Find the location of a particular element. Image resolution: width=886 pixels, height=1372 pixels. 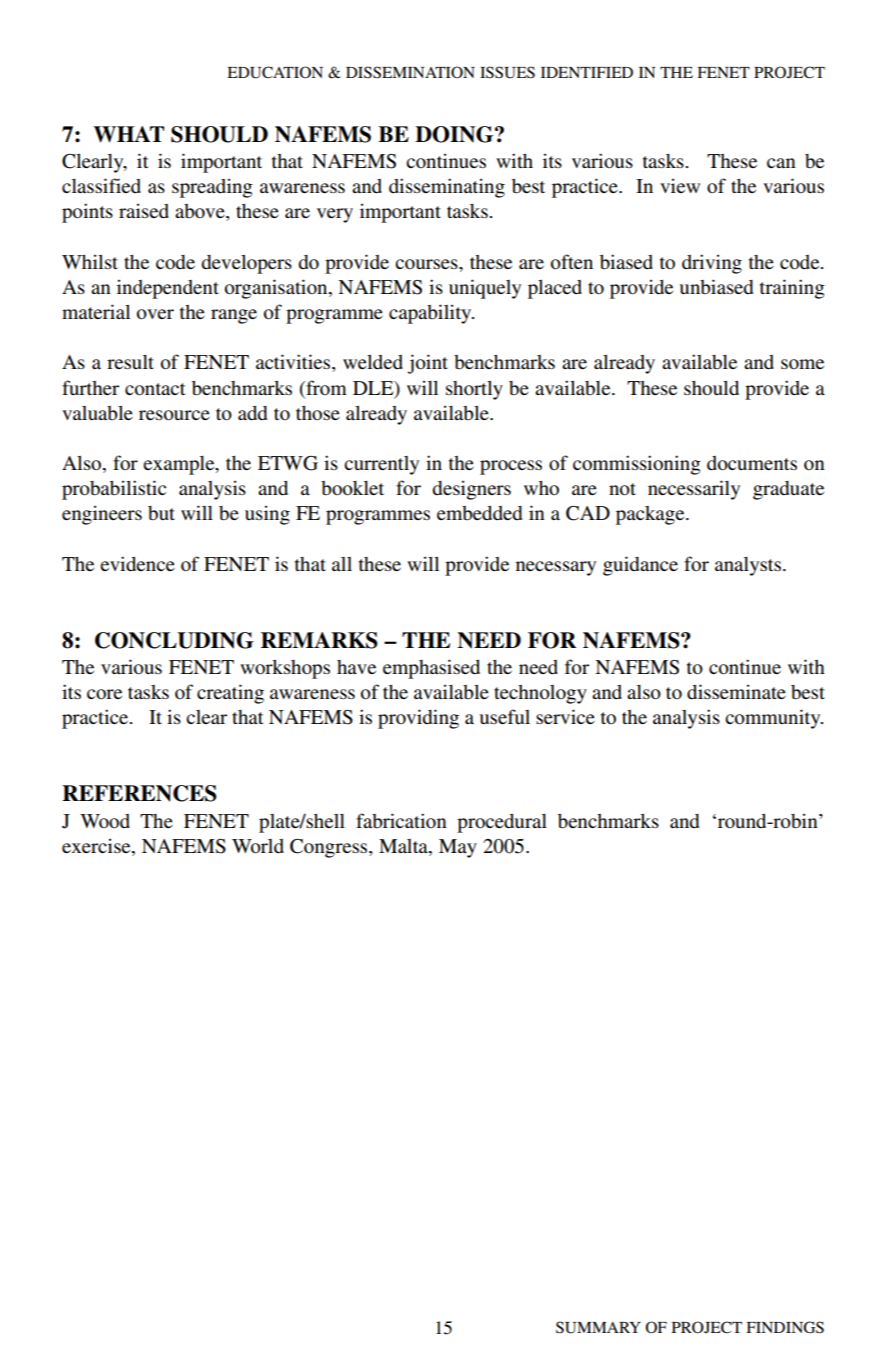

DISSEMINATION is located at coordinates (410, 72).
